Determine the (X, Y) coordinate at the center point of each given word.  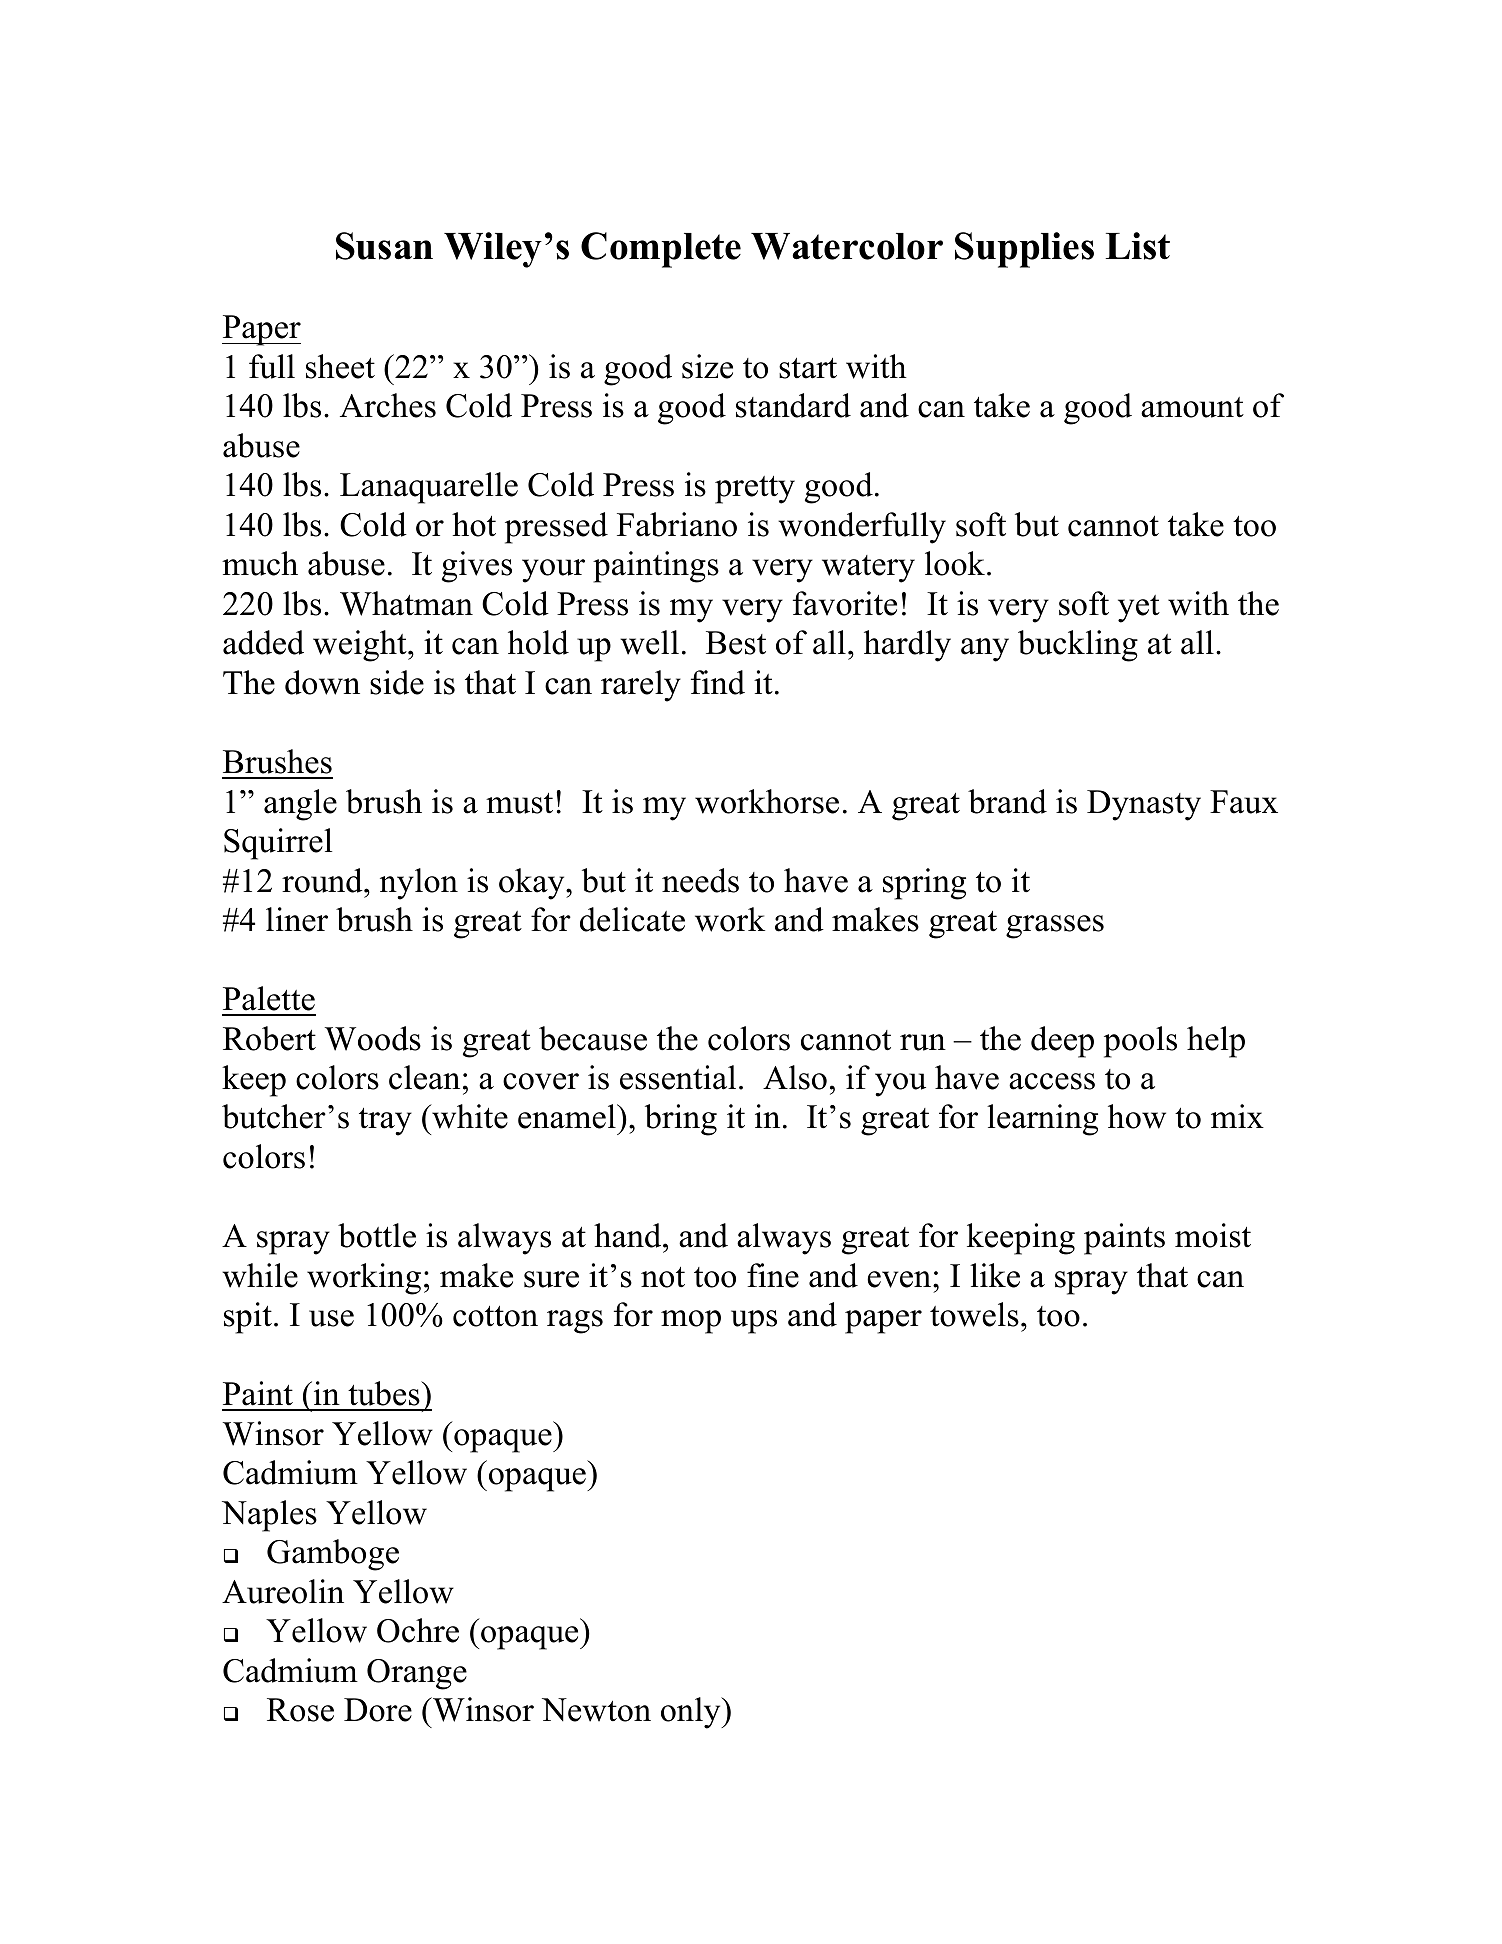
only (692, 1713)
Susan (384, 246)
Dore (378, 1710)
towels (974, 1314)
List (1138, 246)
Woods (373, 1038)
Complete (661, 250)
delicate (632, 919)
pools (1140, 1042)
